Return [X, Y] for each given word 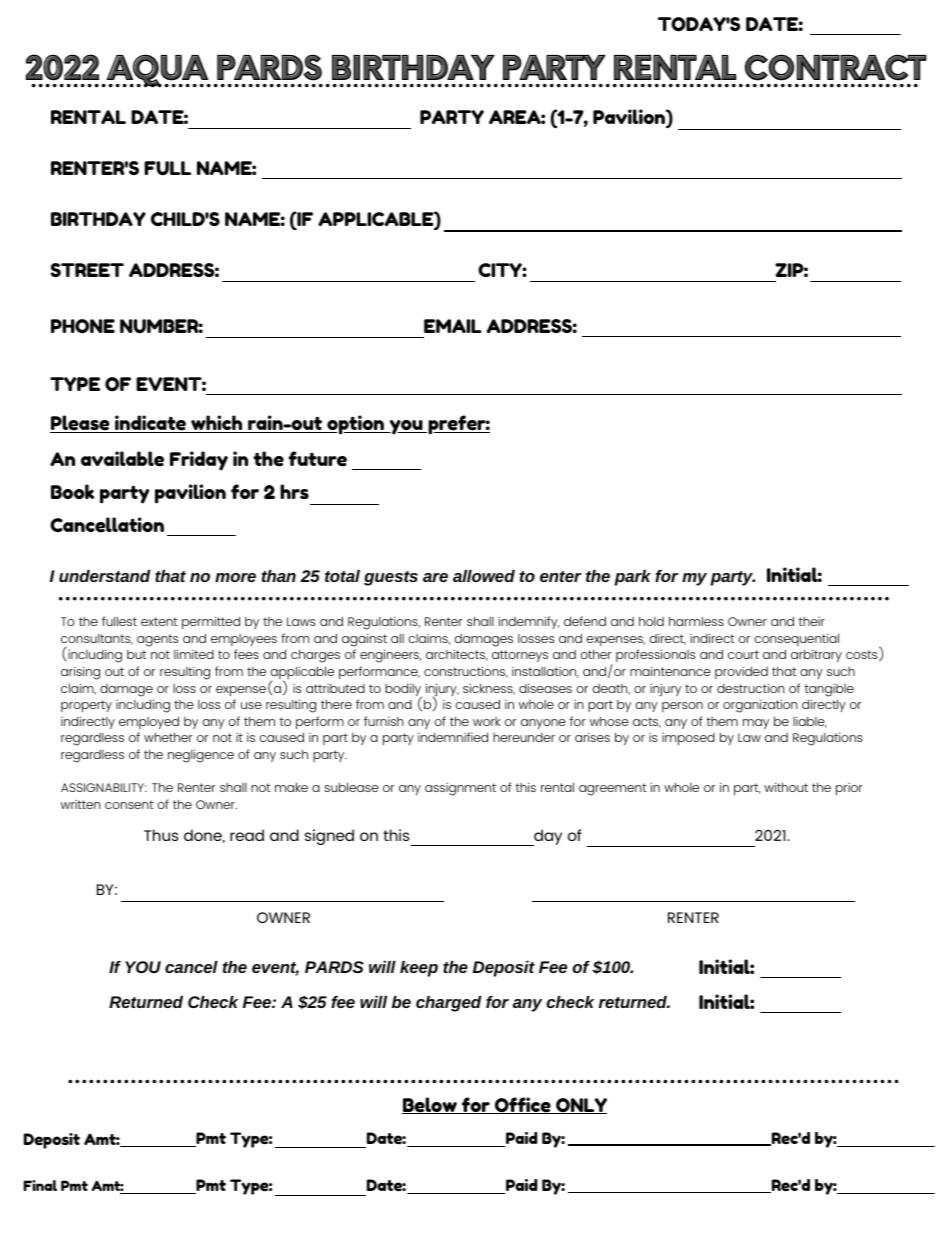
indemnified [453, 737]
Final [40, 1185]
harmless [696, 621]
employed [149, 723]
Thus [161, 835]
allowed [484, 576]
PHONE [83, 326]
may [756, 724]
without [786, 787]
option [356, 425]
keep [419, 969]
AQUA [157, 71]
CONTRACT [836, 67]
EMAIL [453, 326]
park [633, 578]
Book [72, 491]
